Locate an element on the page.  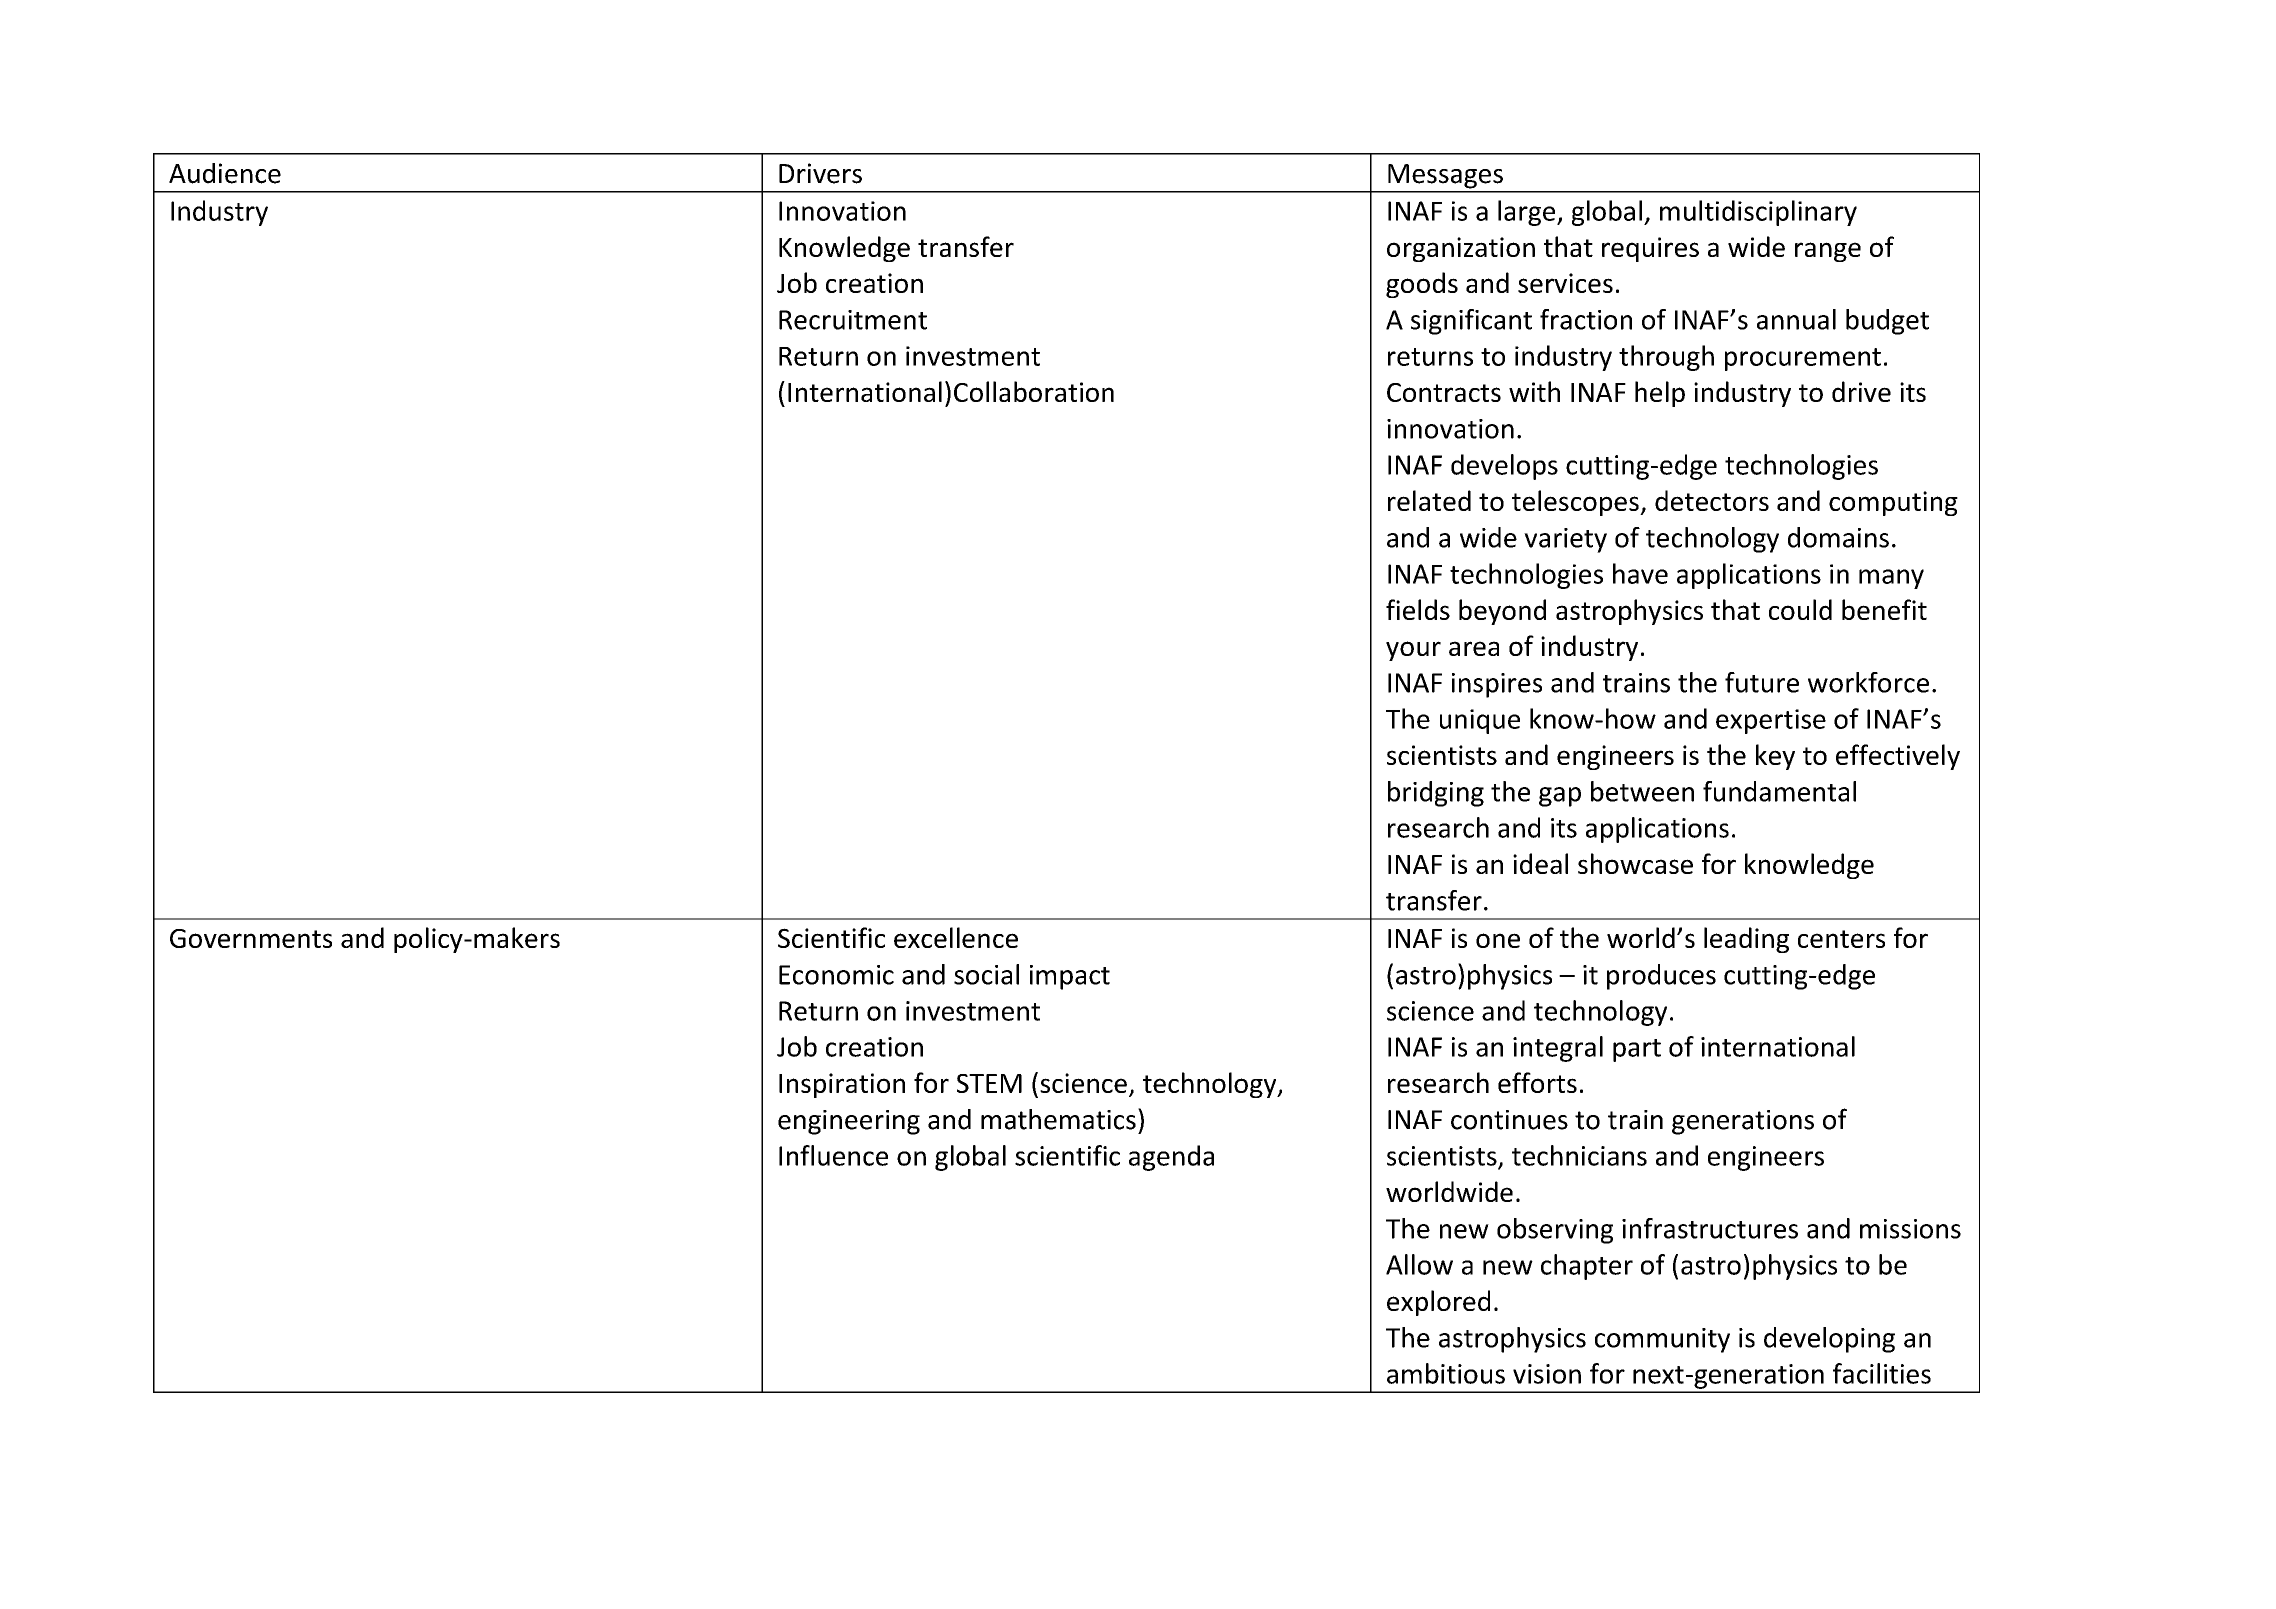
Recruitment is located at coordinates (853, 320).
